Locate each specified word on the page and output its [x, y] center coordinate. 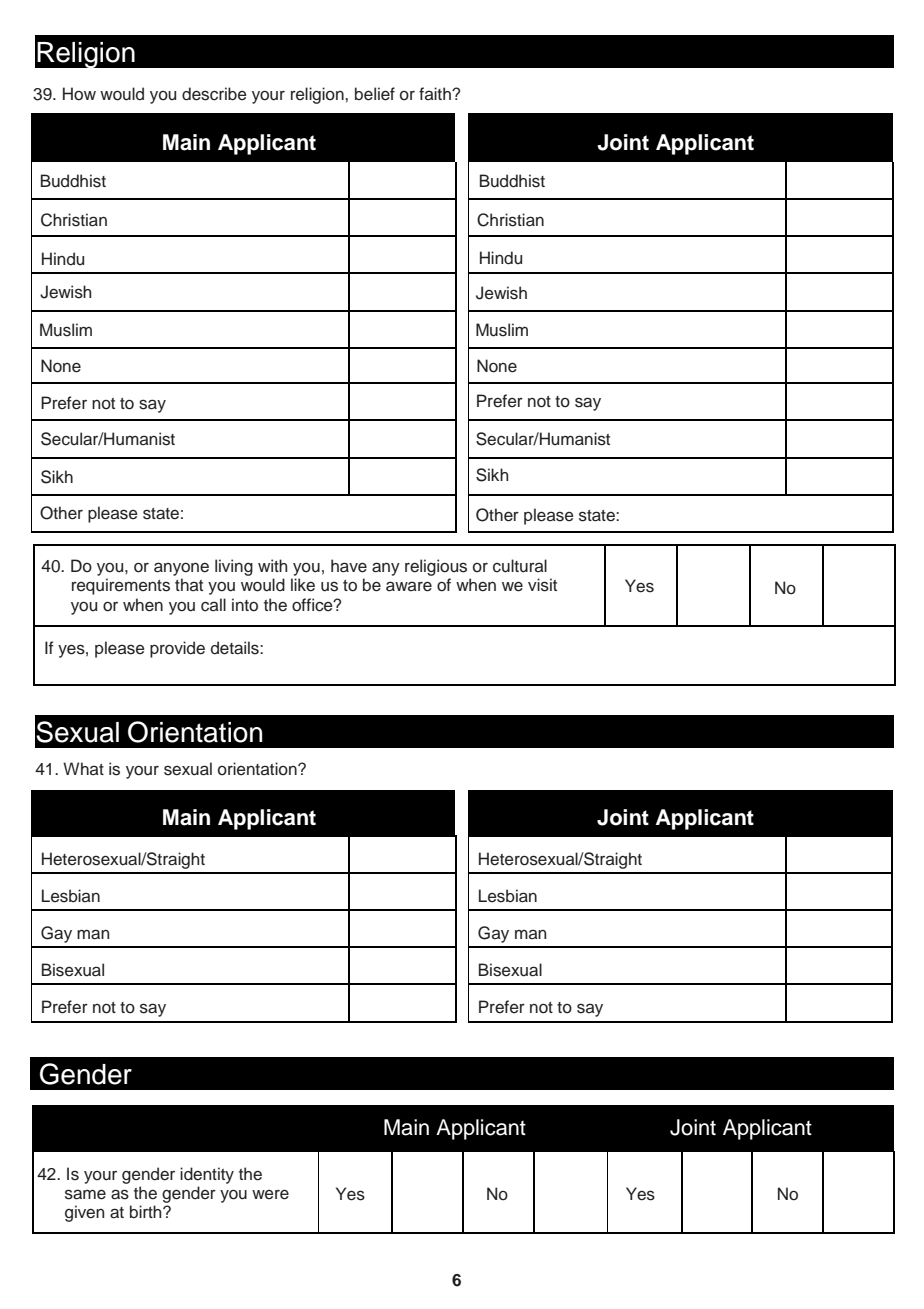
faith [436, 93]
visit [542, 585]
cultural [520, 566]
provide [177, 649]
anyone [181, 569]
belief [375, 94]
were [270, 1194]
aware [409, 586]
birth [147, 1211]
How [79, 94]
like [303, 585]
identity [207, 1175]
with [272, 565]
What [83, 768]
